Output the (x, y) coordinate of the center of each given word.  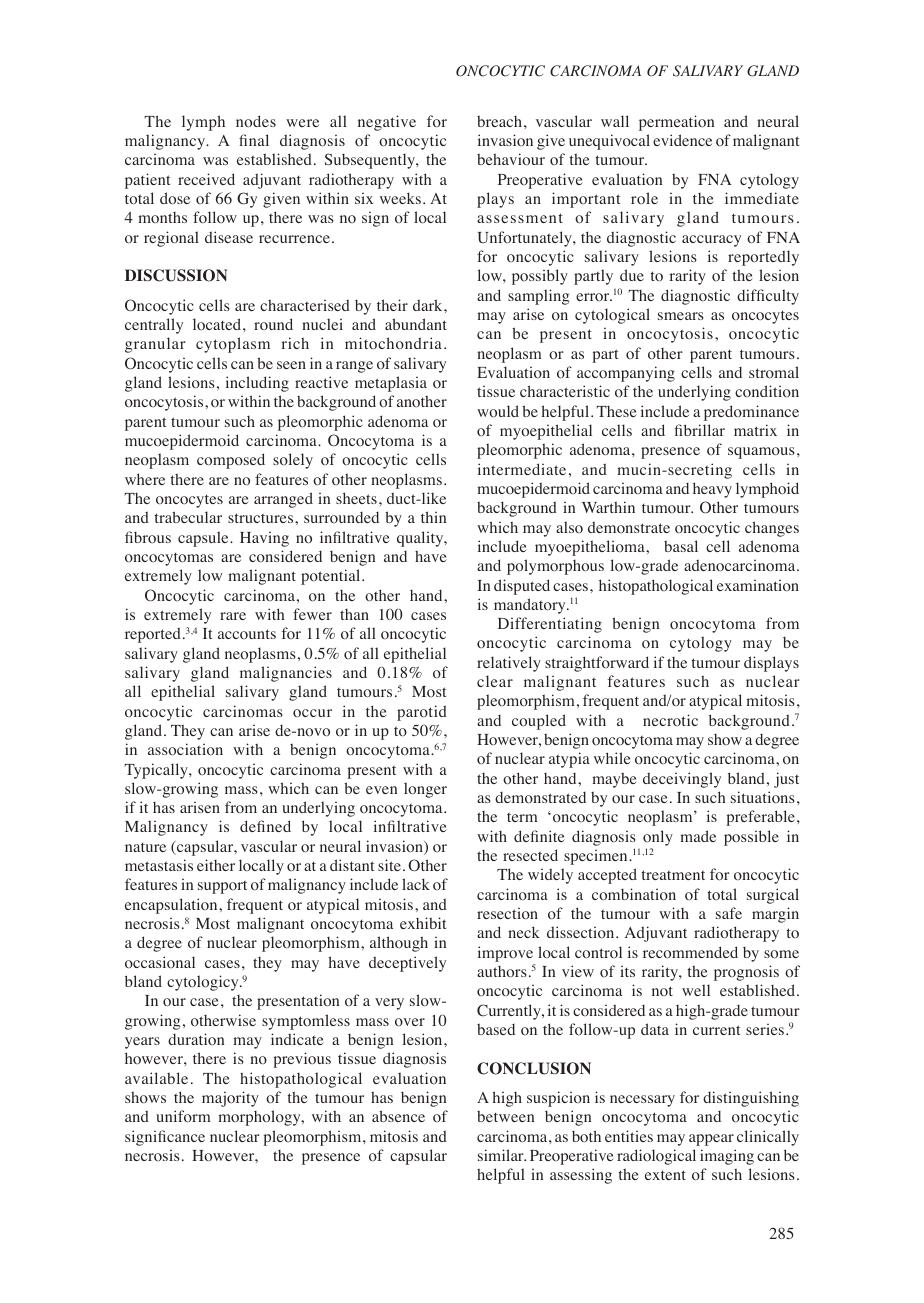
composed (231, 461)
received (206, 179)
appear (711, 1140)
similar (502, 1155)
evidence (682, 140)
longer (425, 790)
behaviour (511, 159)
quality (421, 539)
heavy (712, 490)
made (698, 836)
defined (265, 826)
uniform (183, 1116)
